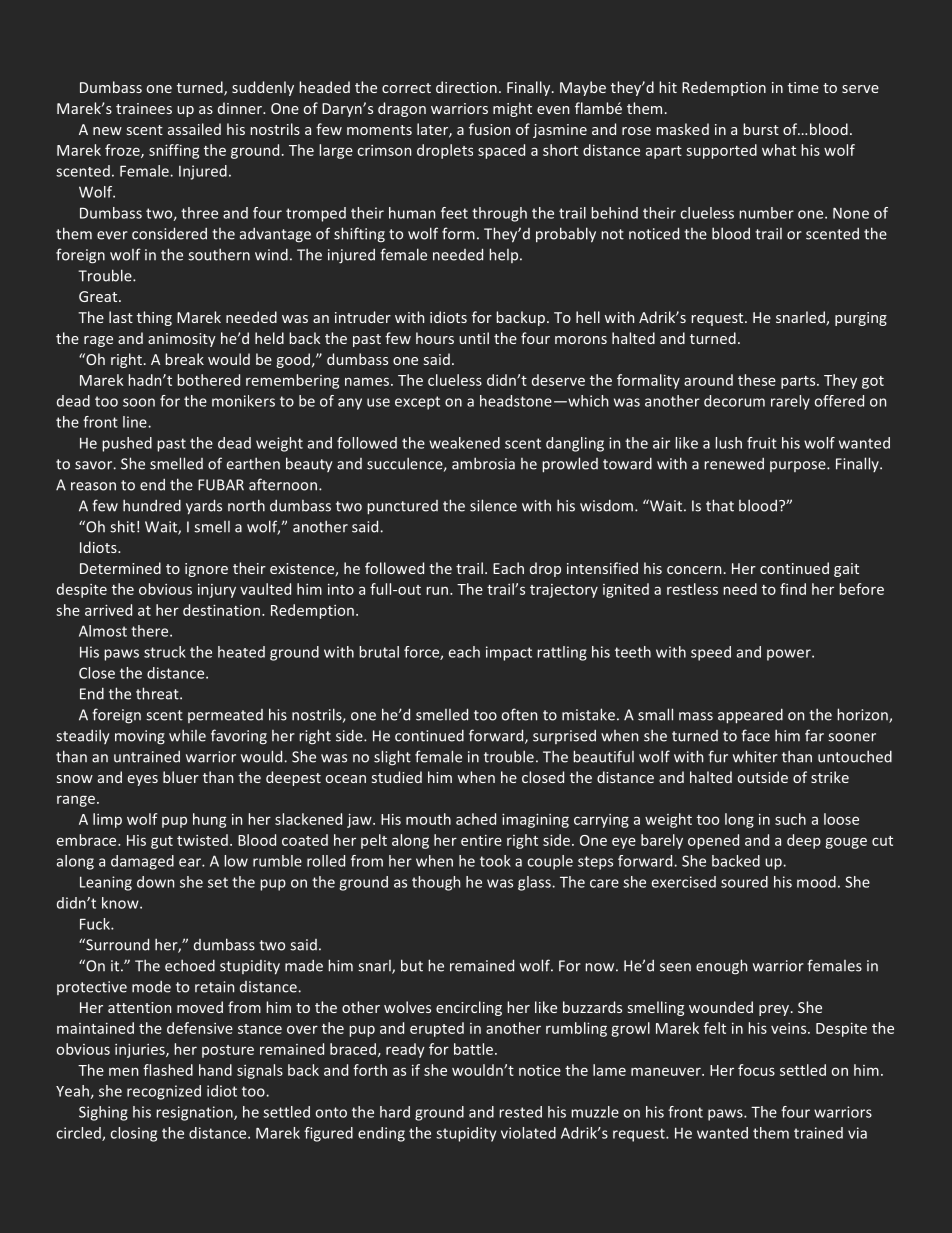 The image size is (952, 1233). Describe the element at coordinates (194, 129) in the screenshot. I see `assailed` at that location.
